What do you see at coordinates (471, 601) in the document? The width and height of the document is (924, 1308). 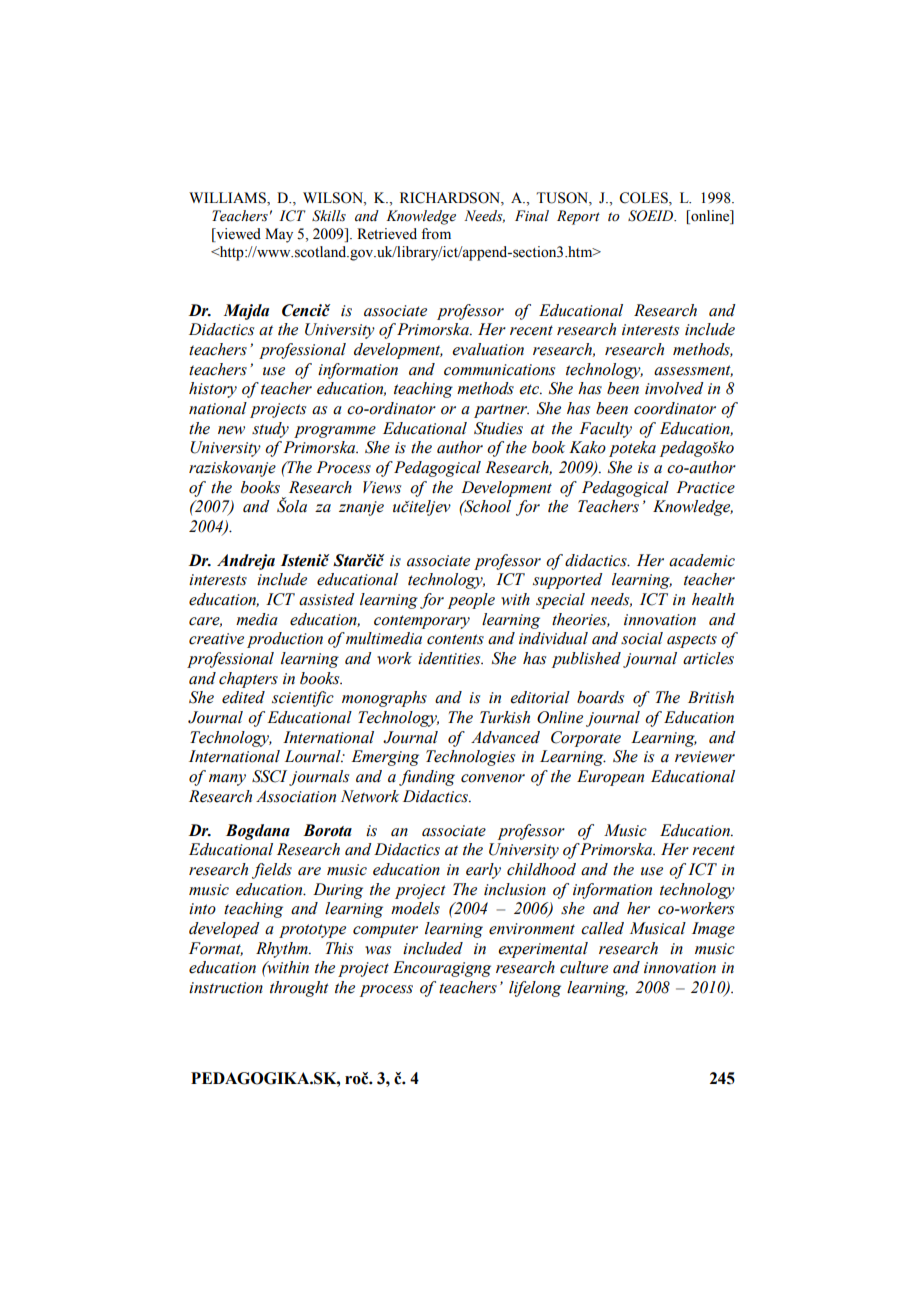 I see `people` at bounding box center [471, 601].
